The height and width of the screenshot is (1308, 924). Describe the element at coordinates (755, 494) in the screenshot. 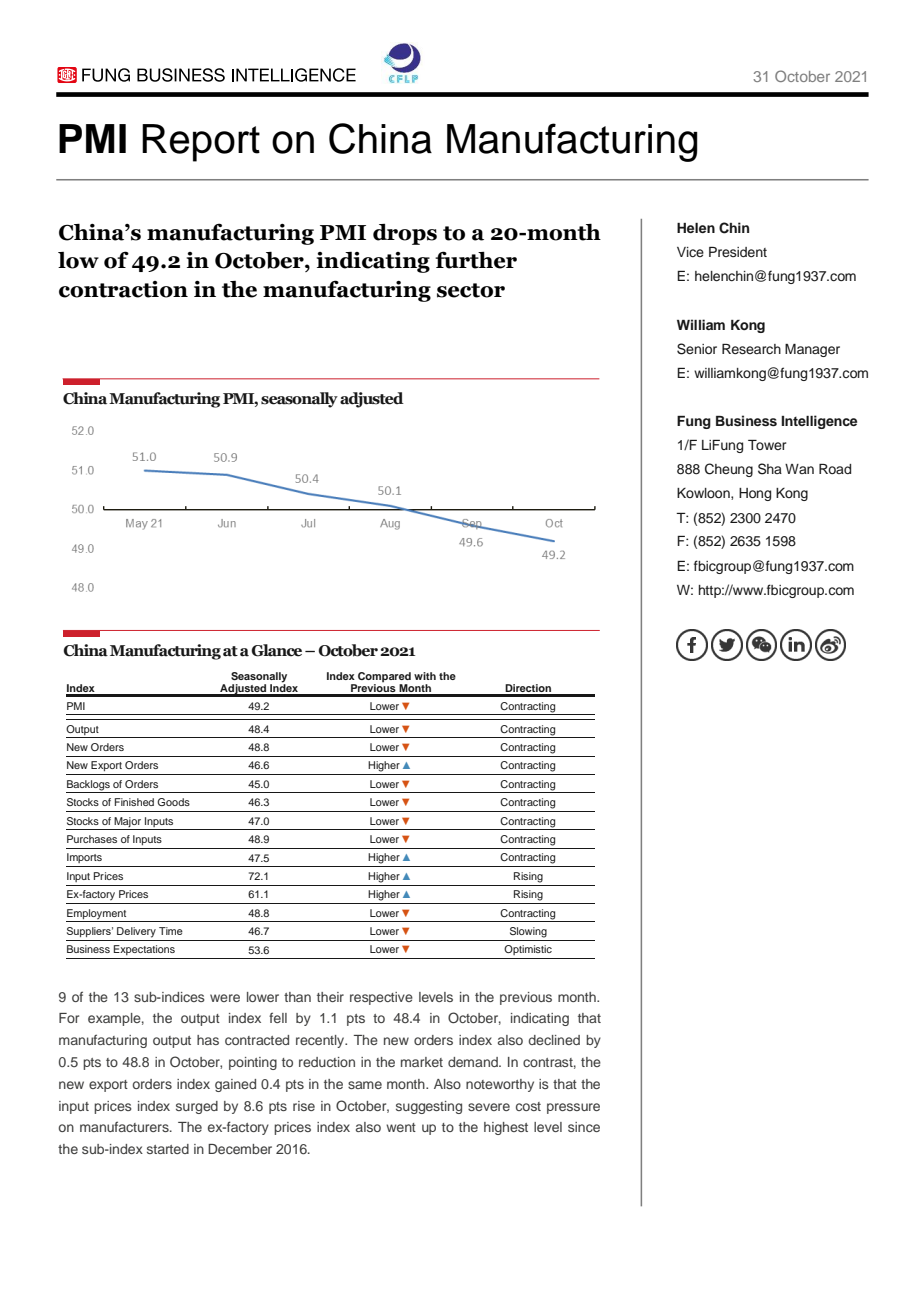

I see `Hong` at that location.
